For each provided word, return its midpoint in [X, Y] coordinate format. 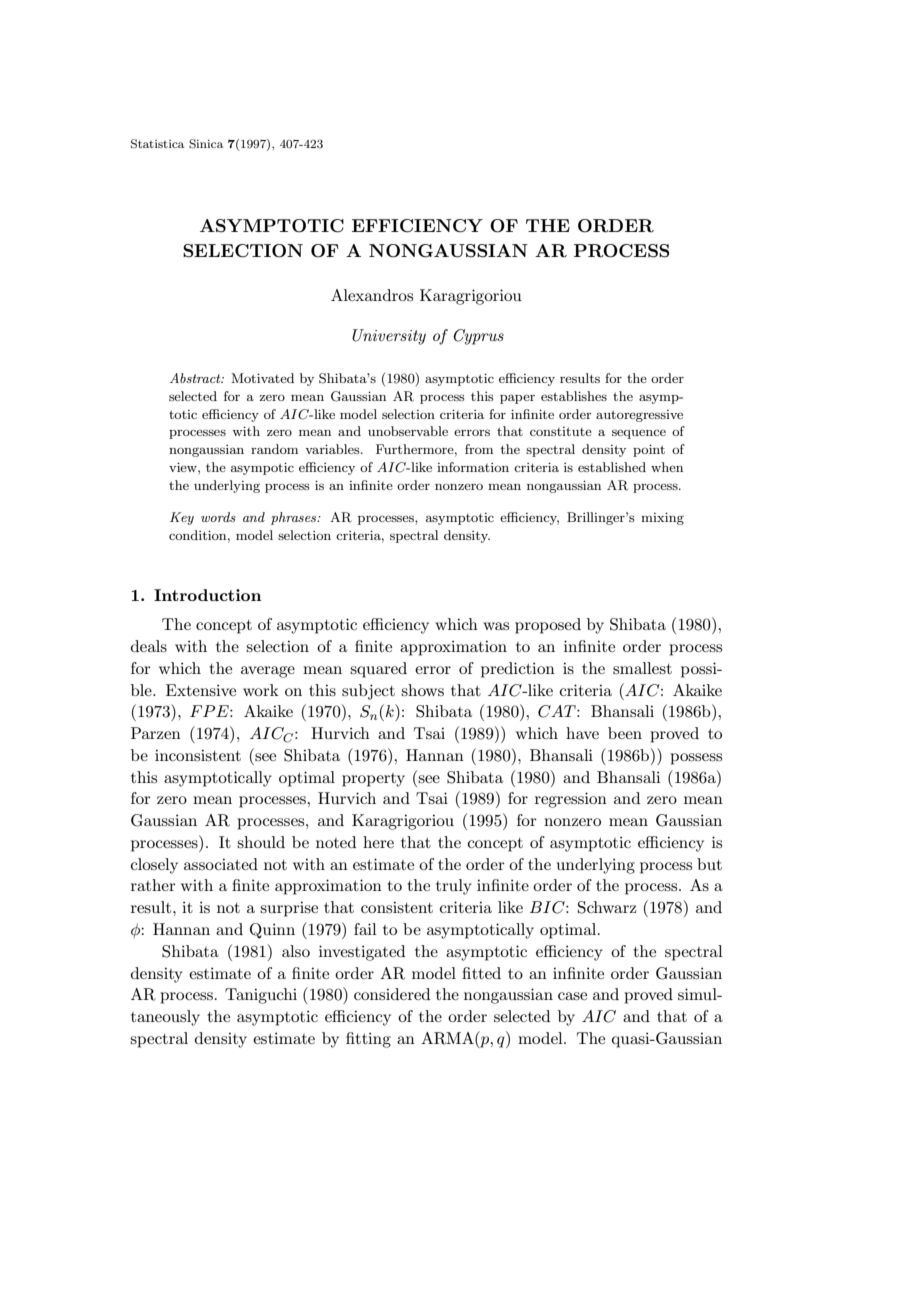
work [261, 690]
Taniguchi [261, 996]
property [373, 780]
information [473, 467]
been [625, 733]
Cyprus [478, 337]
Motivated [262, 378]
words [218, 517]
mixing [662, 518]
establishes [574, 396]
